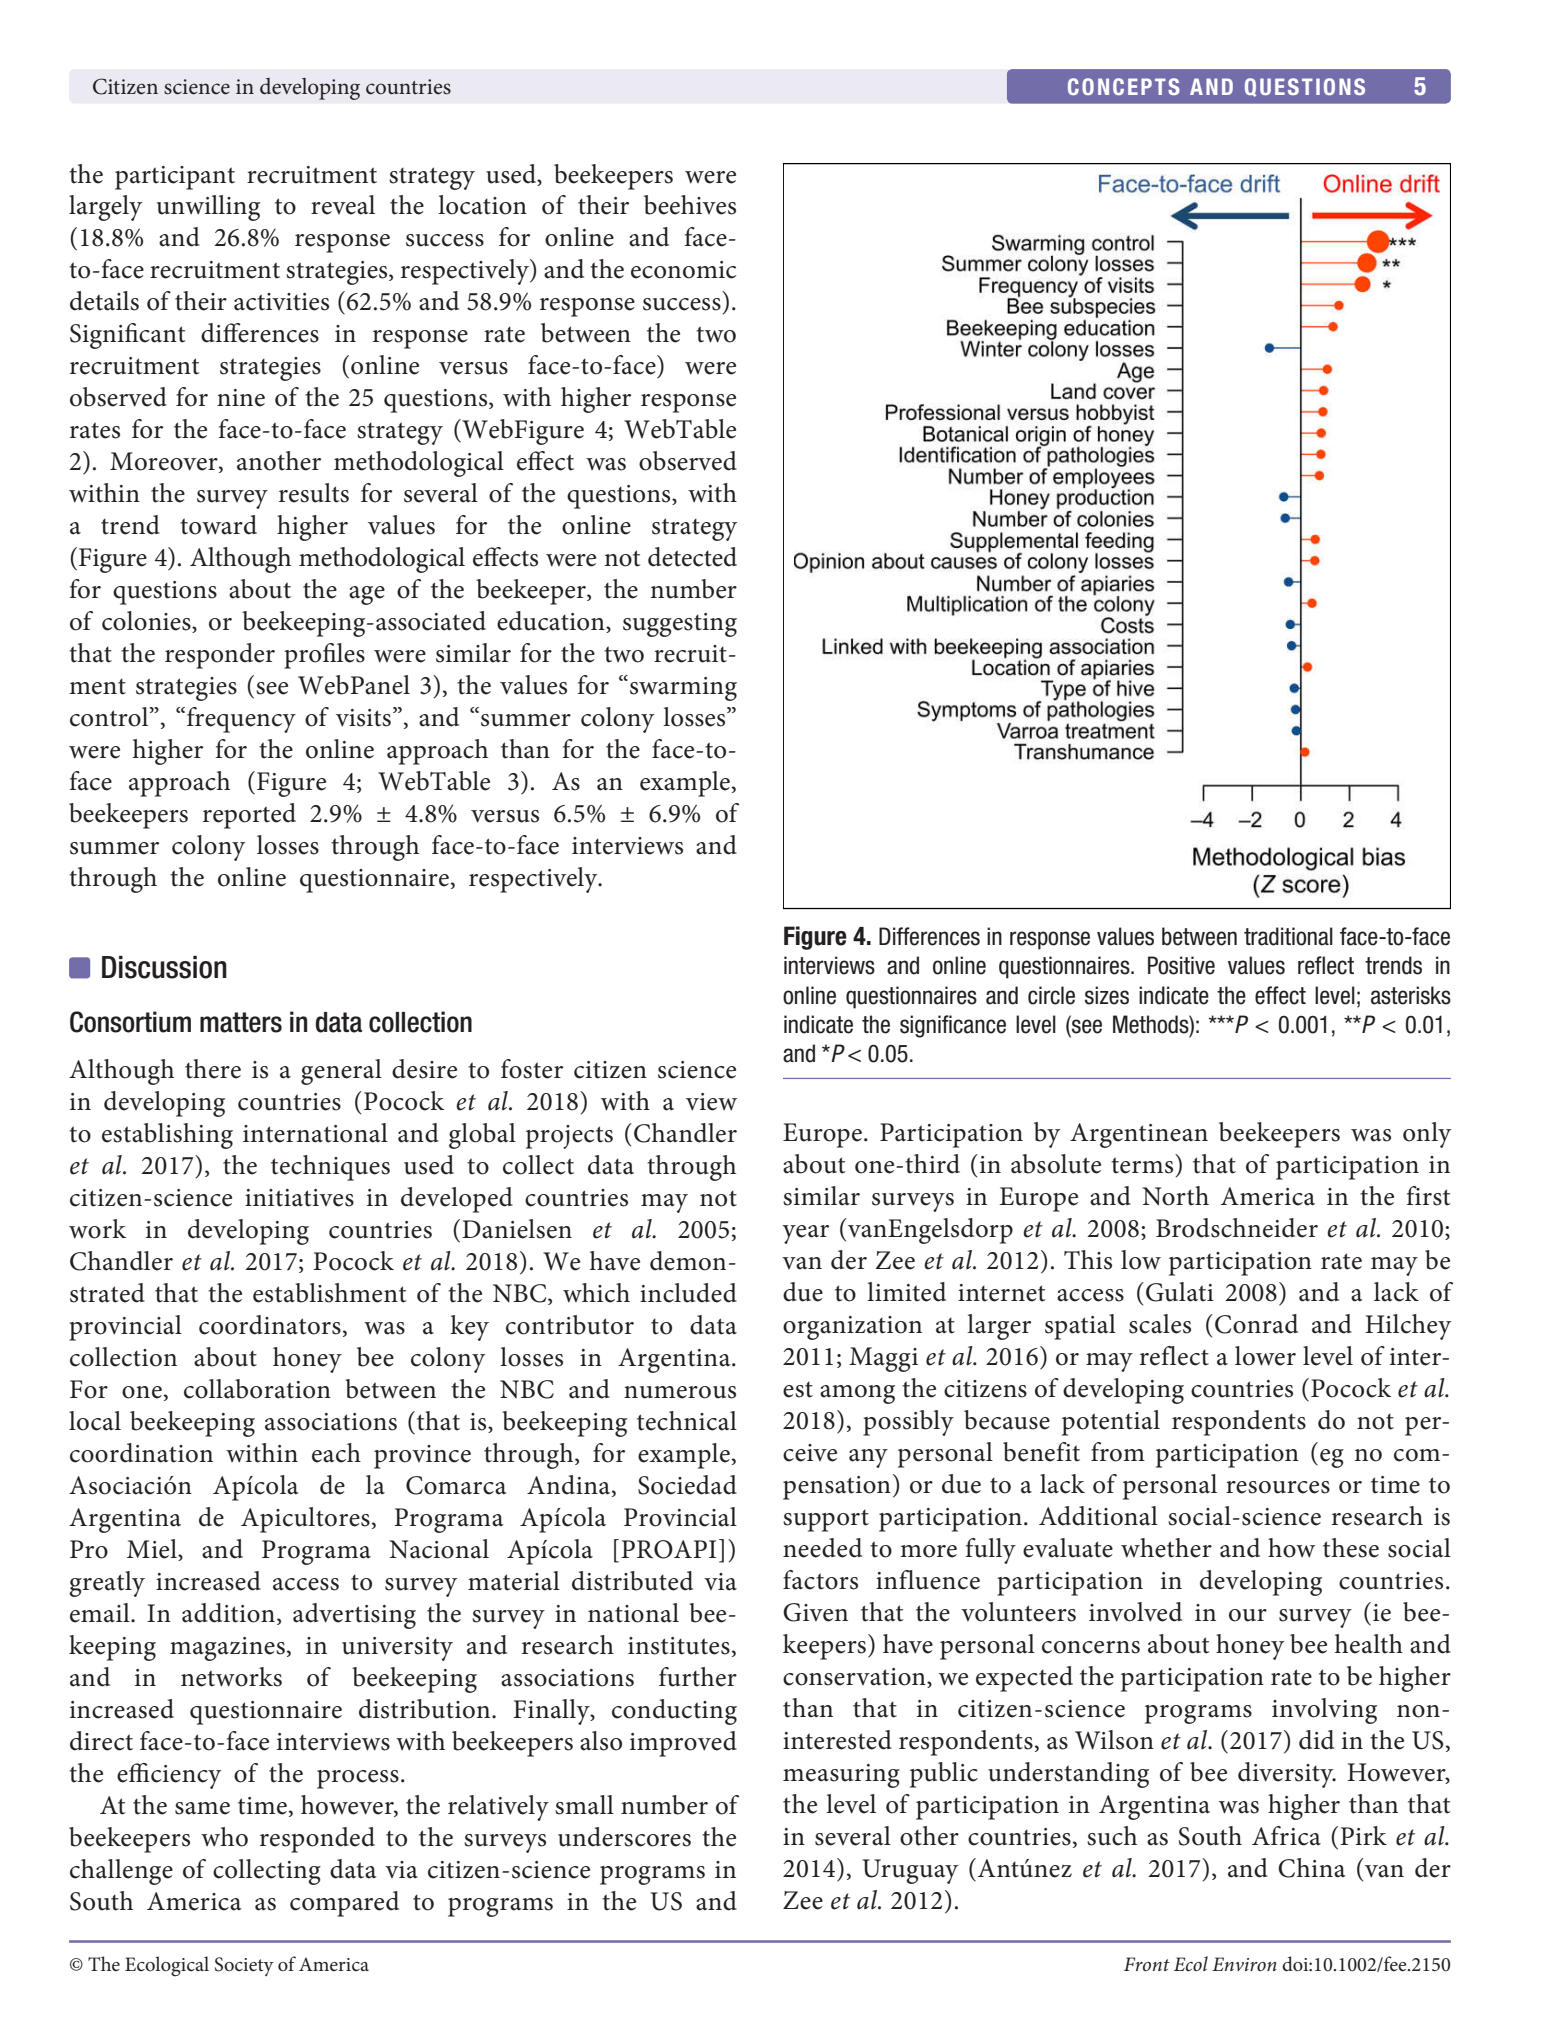 This page has height=2027, width=1566. Describe the element at coordinates (208, 208) in the page. I see `unwilling` at that location.
